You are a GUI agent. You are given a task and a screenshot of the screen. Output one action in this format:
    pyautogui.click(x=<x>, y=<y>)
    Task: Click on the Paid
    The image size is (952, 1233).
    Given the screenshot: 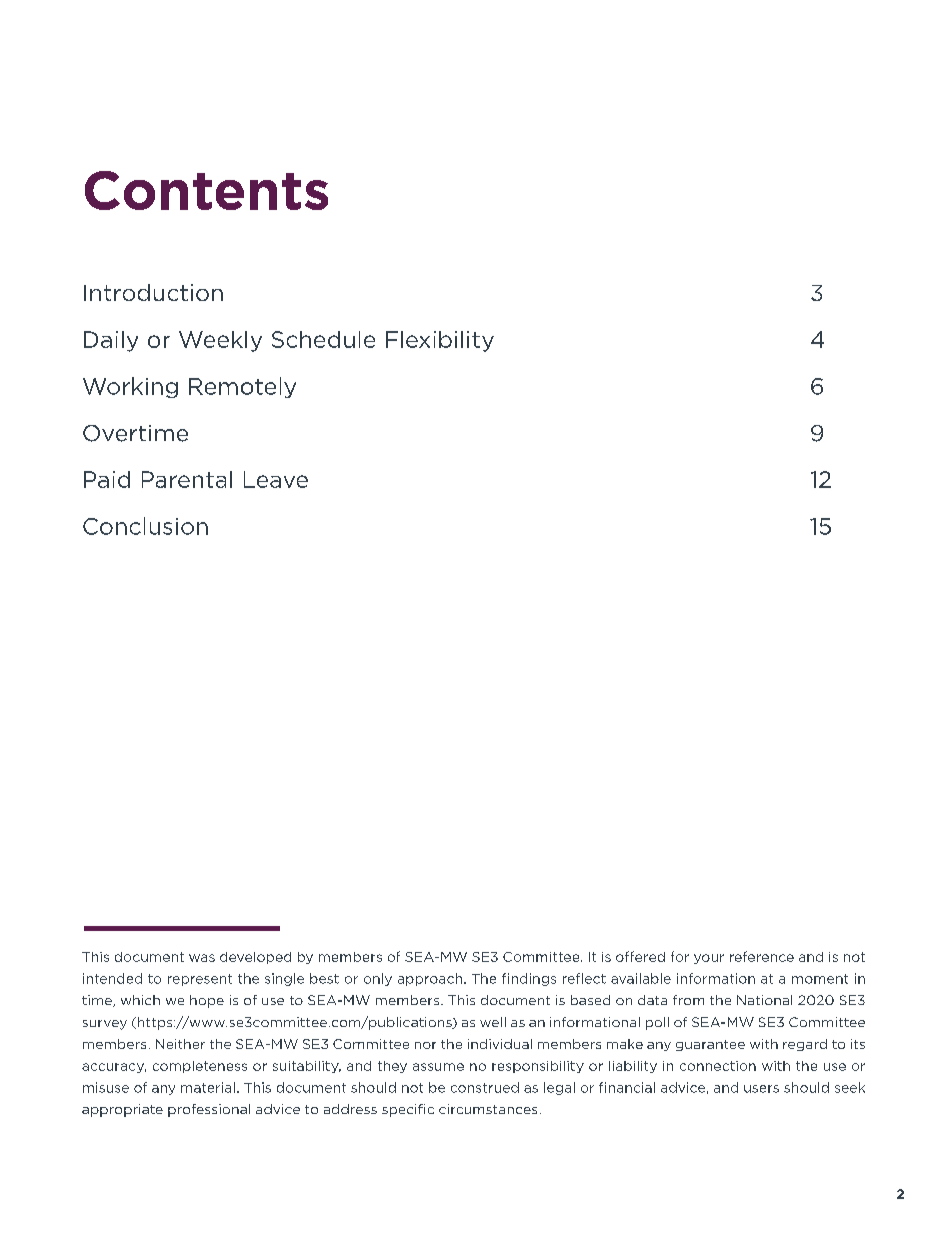 What is the action you would take?
    pyautogui.click(x=107, y=479)
